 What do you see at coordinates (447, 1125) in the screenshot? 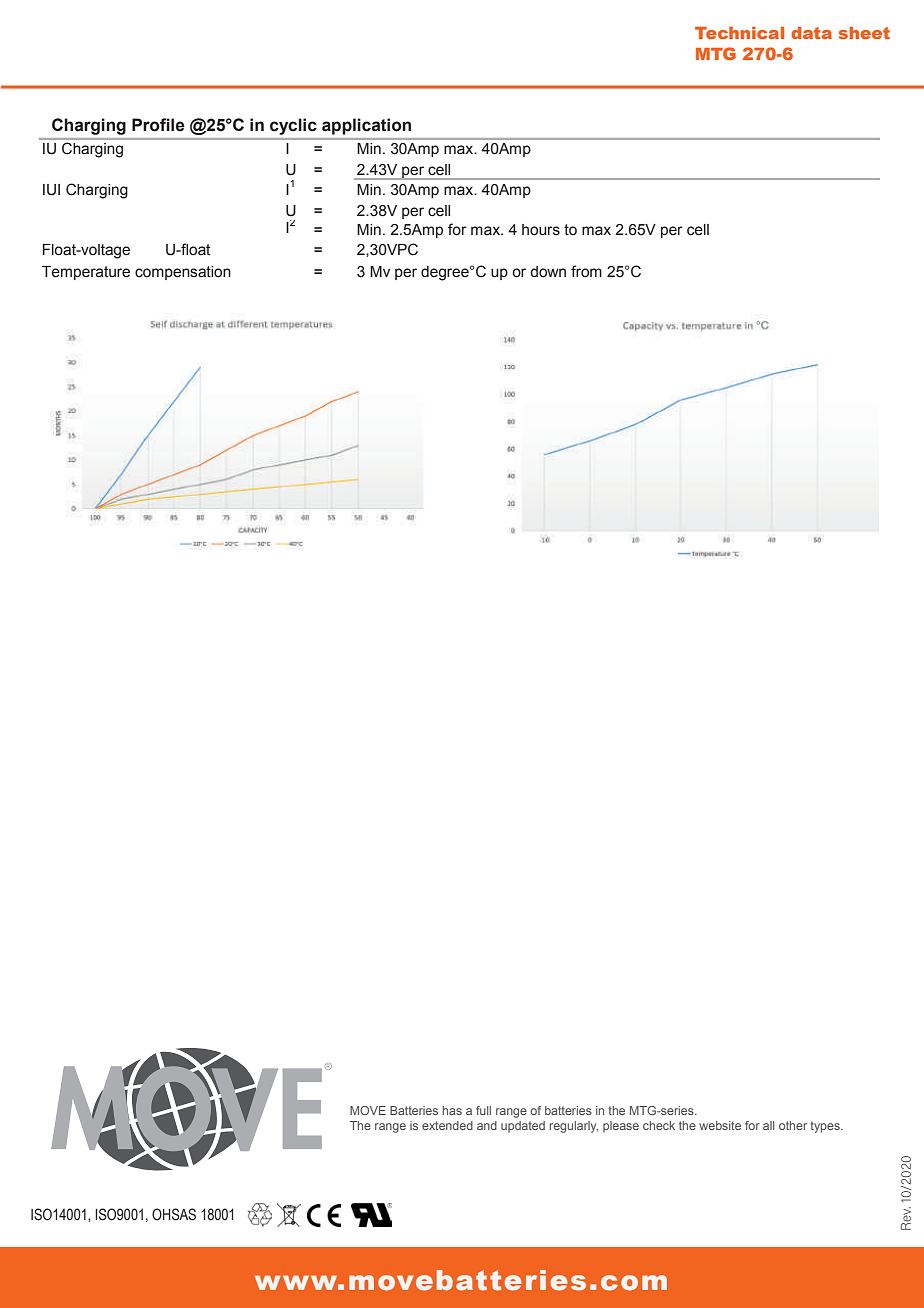
I see `extended` at bounding box center [447, 1125].
